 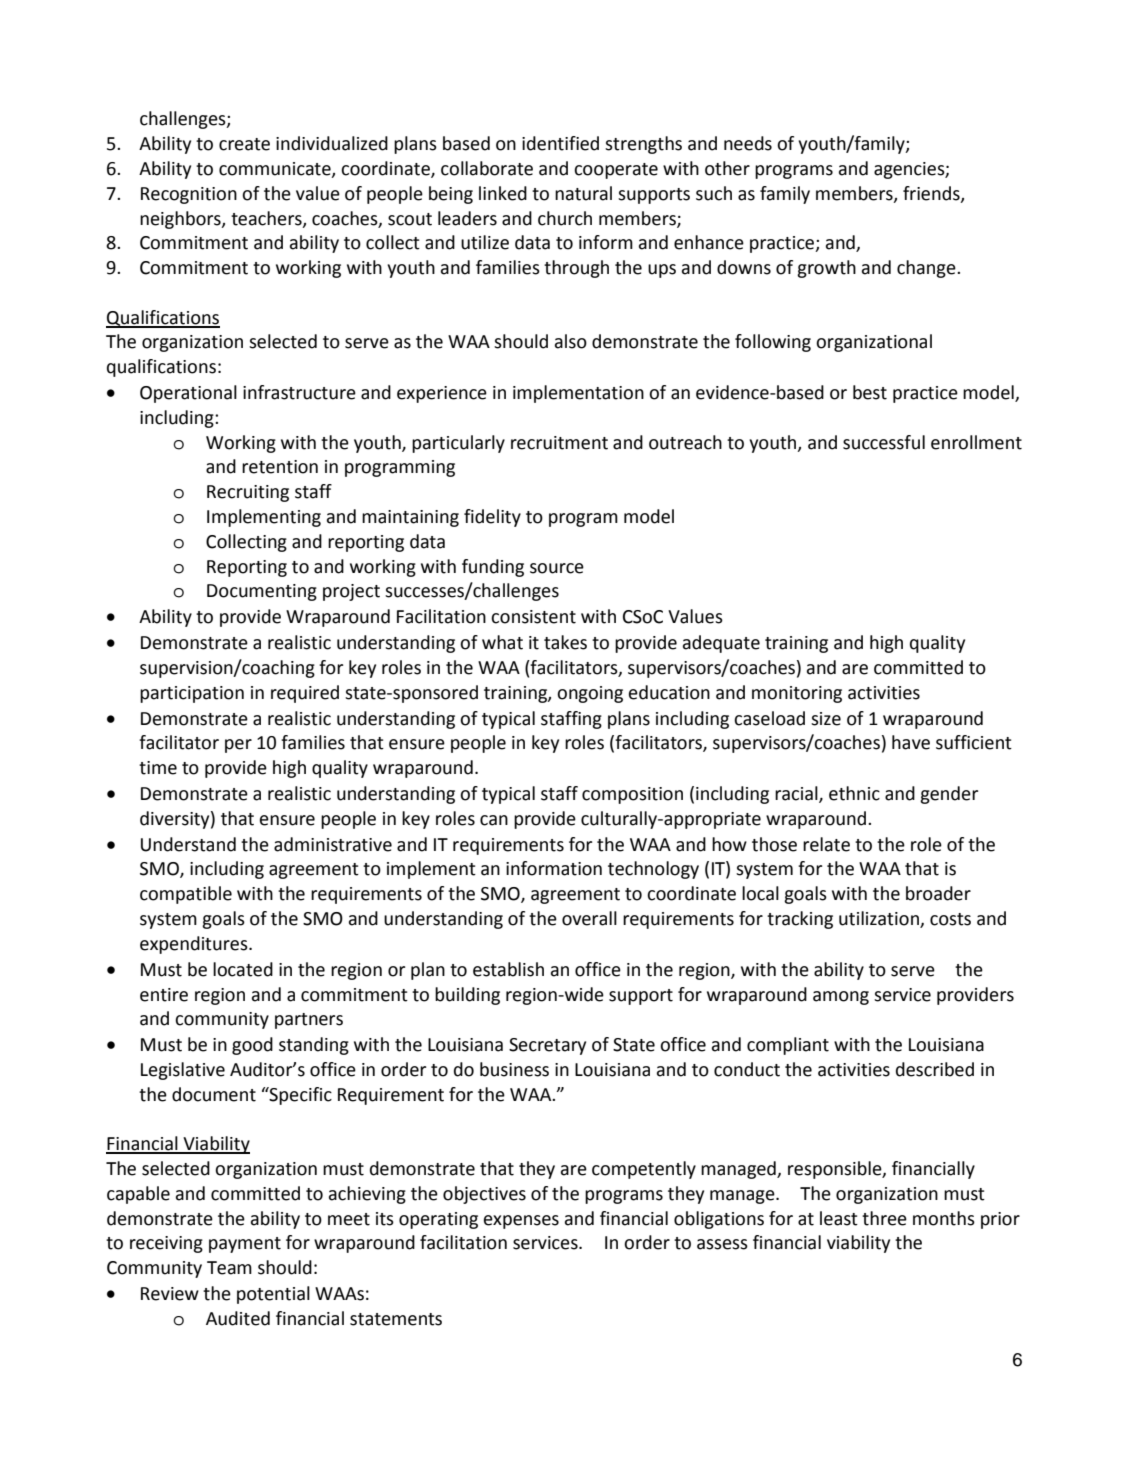 What do you see at coordinates (932, 194) in the page?
I see `friends` at bounding box center [932, 194].
